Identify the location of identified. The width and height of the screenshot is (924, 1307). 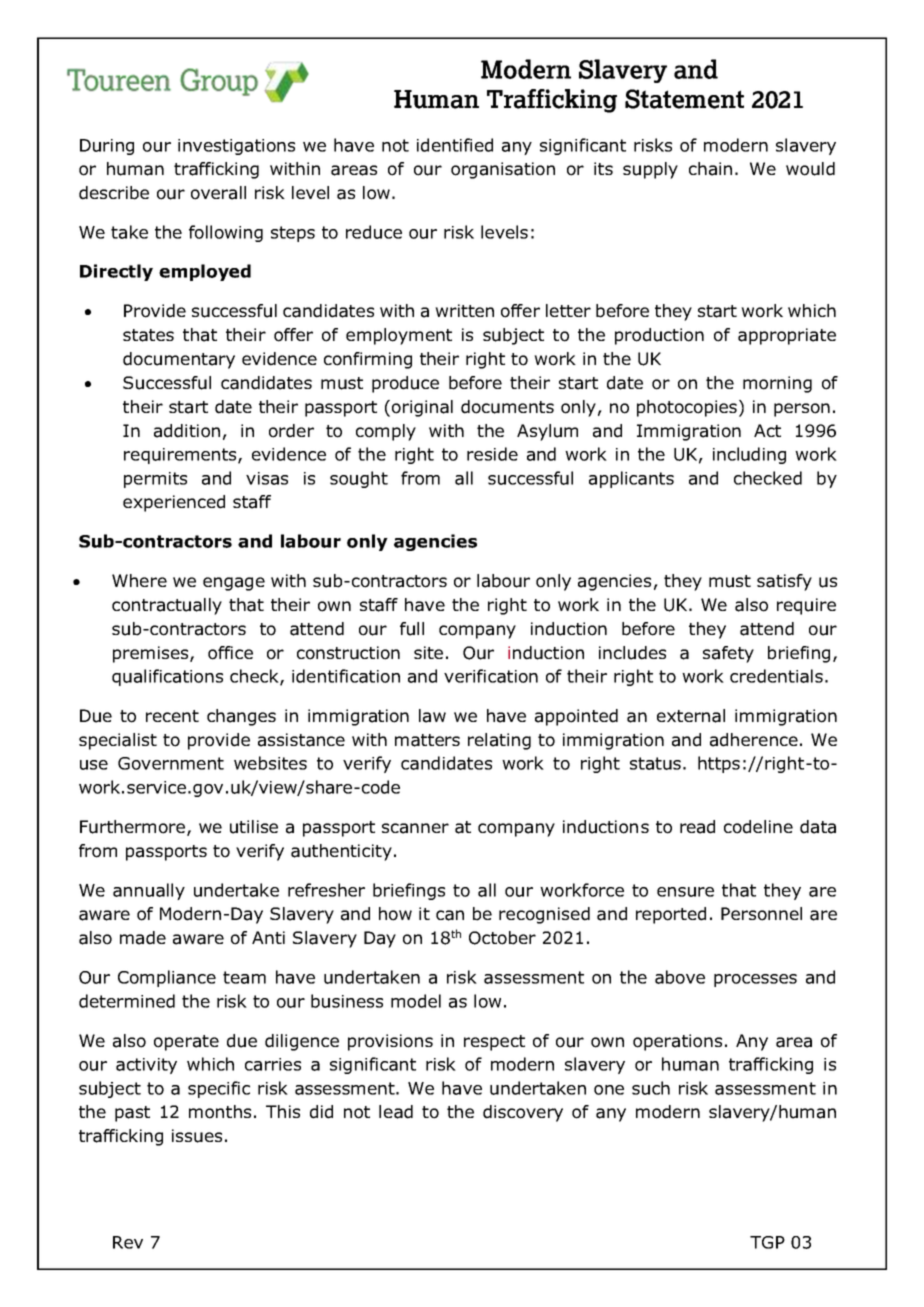
(455, 145).
